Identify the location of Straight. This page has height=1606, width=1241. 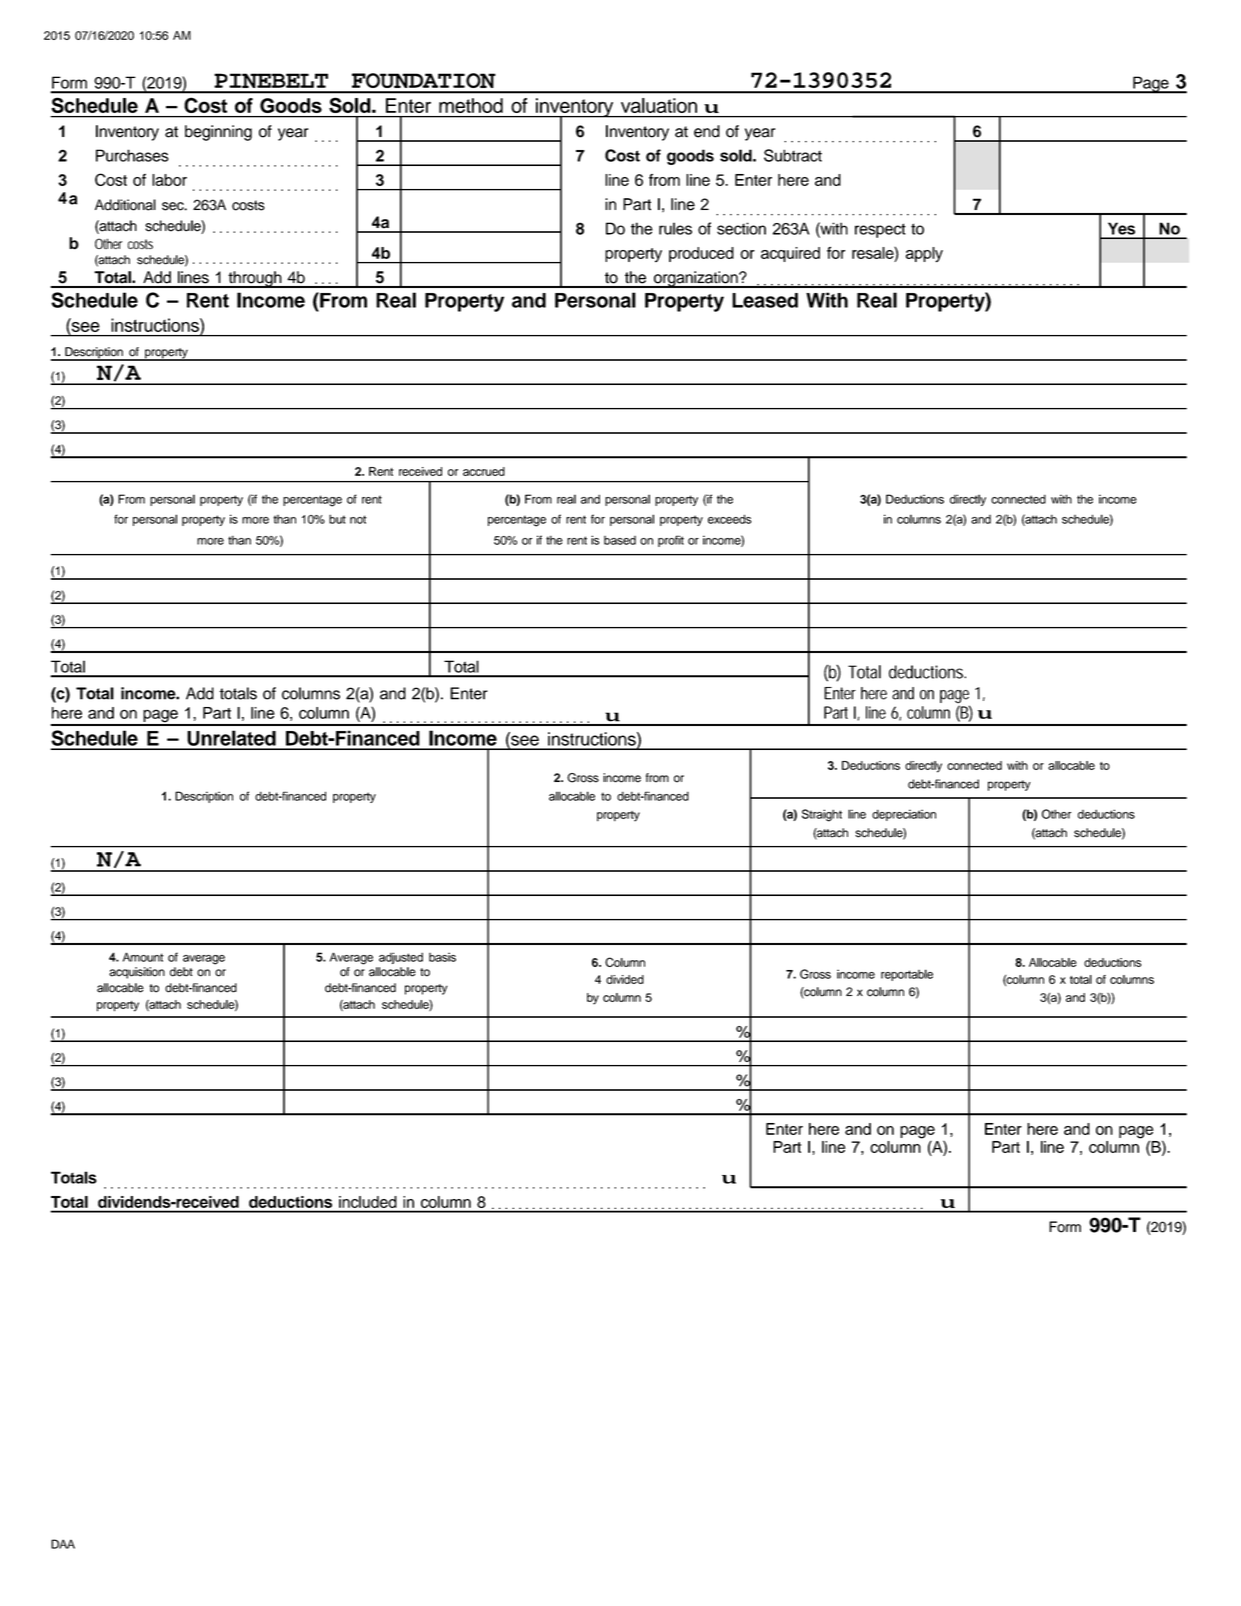
(822, 815).
